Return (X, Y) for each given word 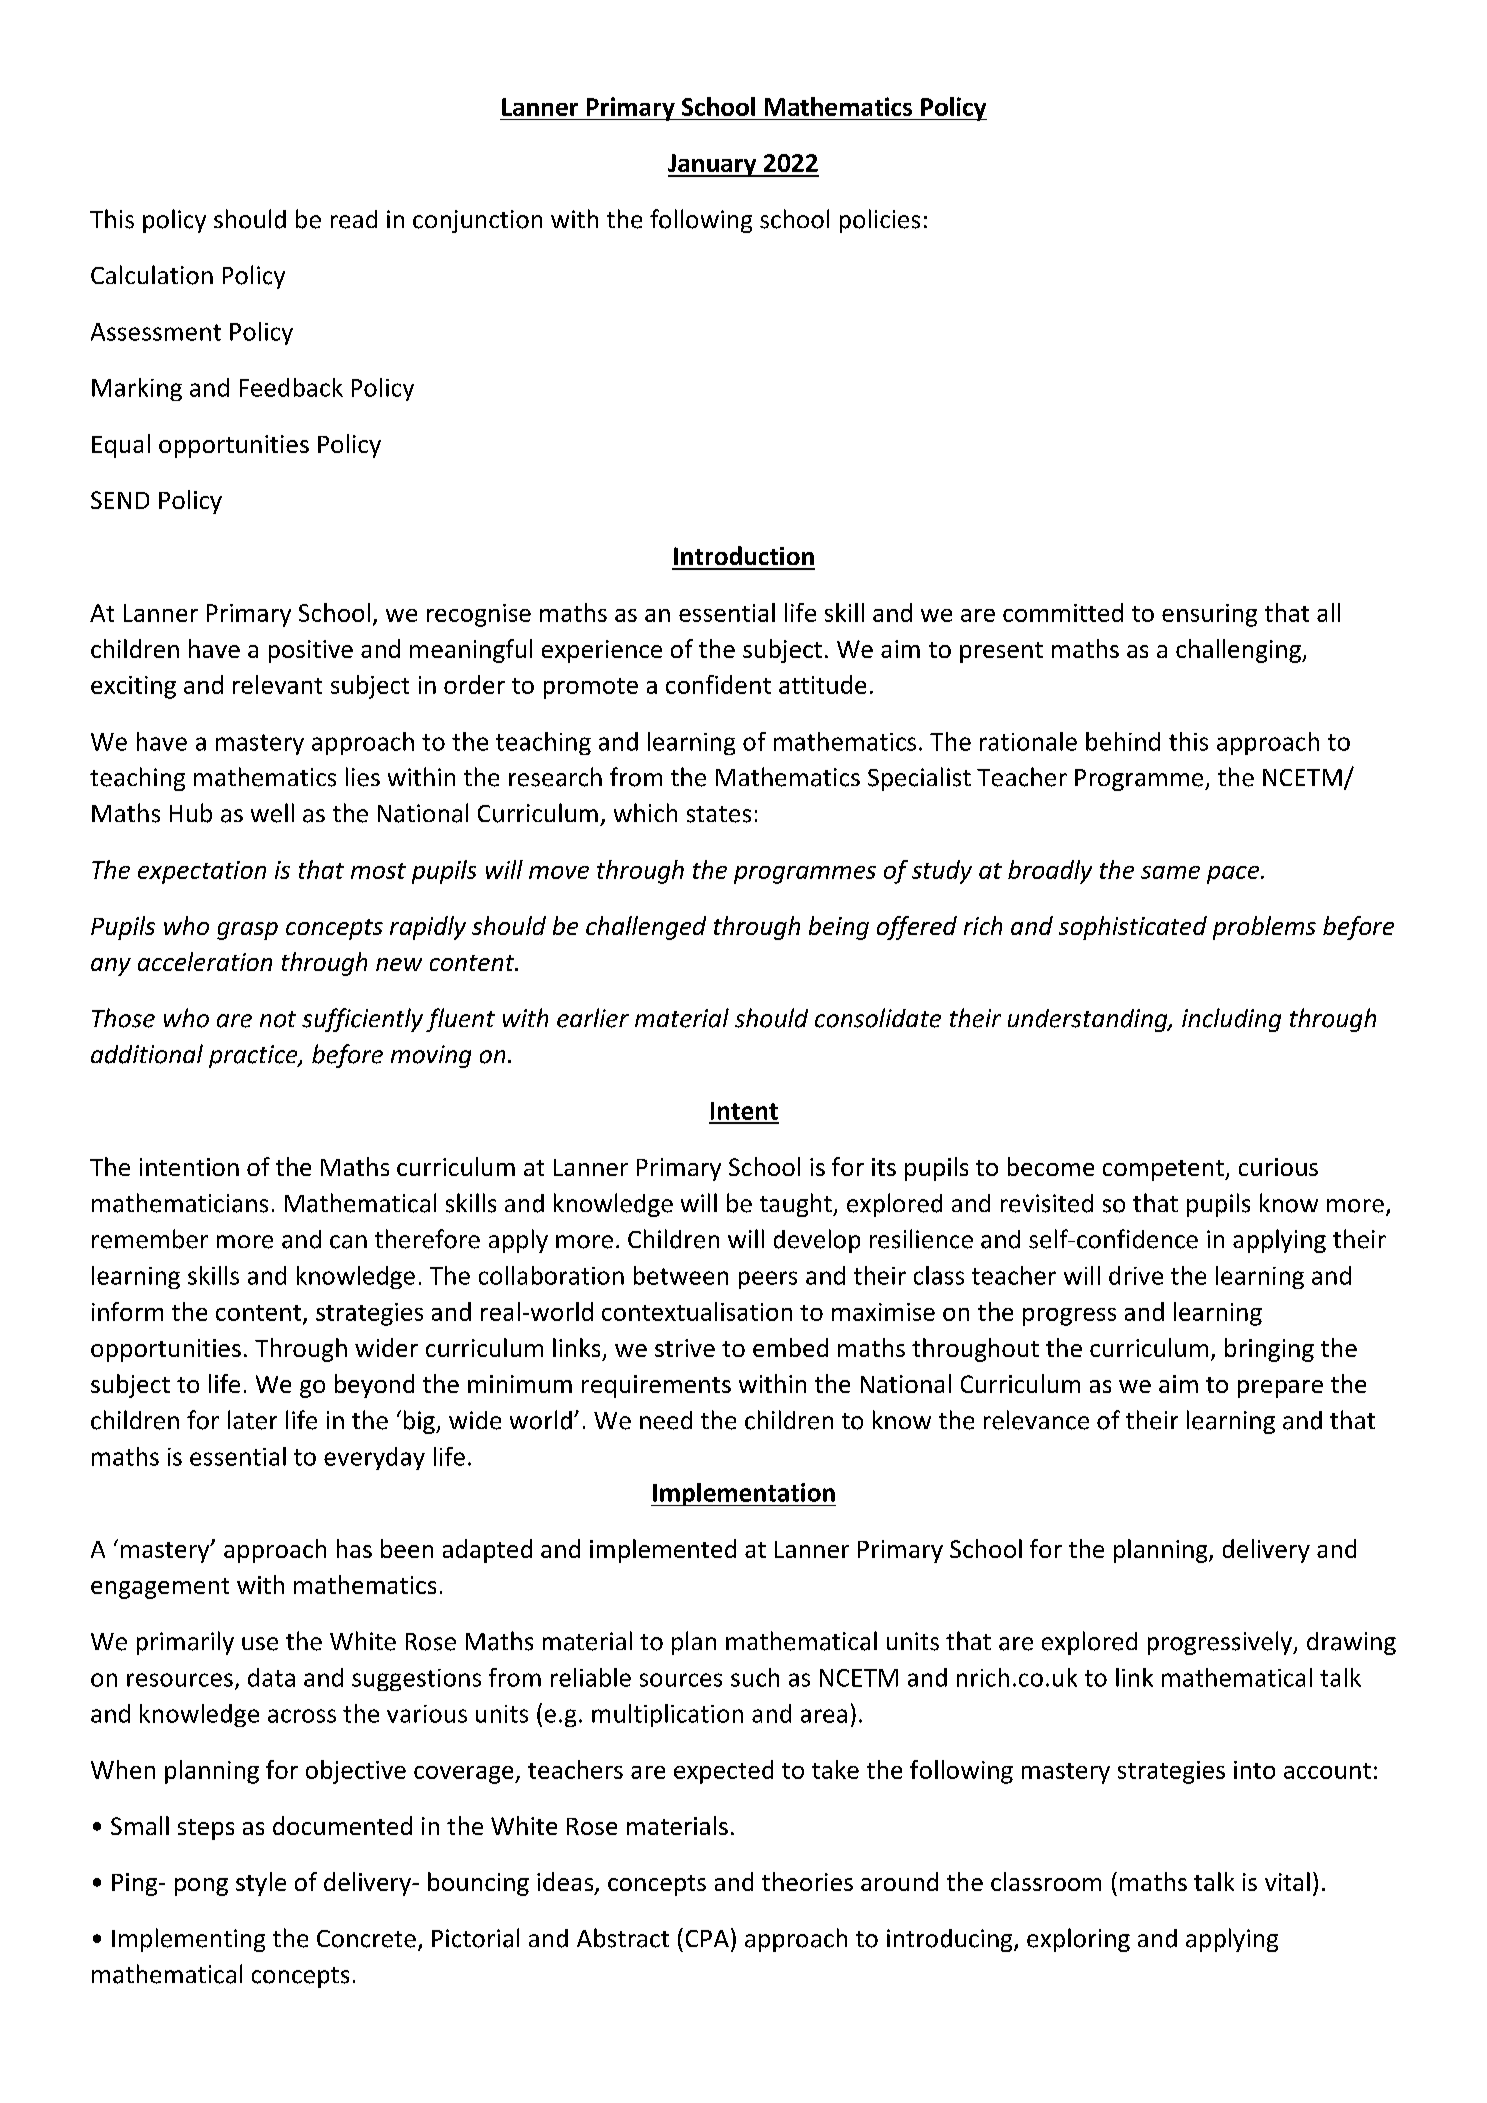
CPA (707, 1938)
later (252, 1420)
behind (1123, 741)
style (261, 1884)
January (713, 165)
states (719, 814)
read (354, 219)
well (272, 813)
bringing (1269, 1350)
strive (685, 1348)
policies (880, 221)
